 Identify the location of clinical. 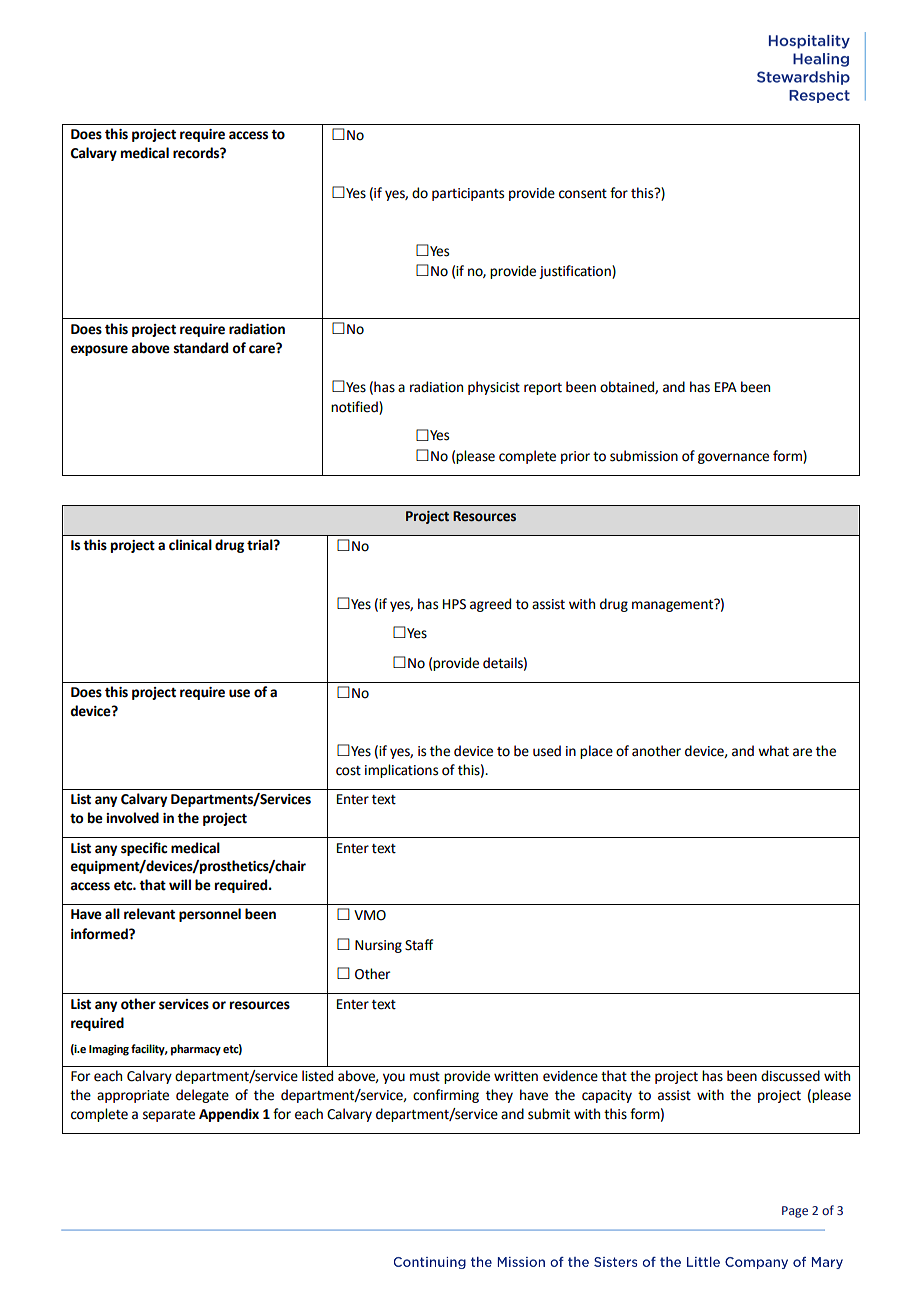
(190, 545).
